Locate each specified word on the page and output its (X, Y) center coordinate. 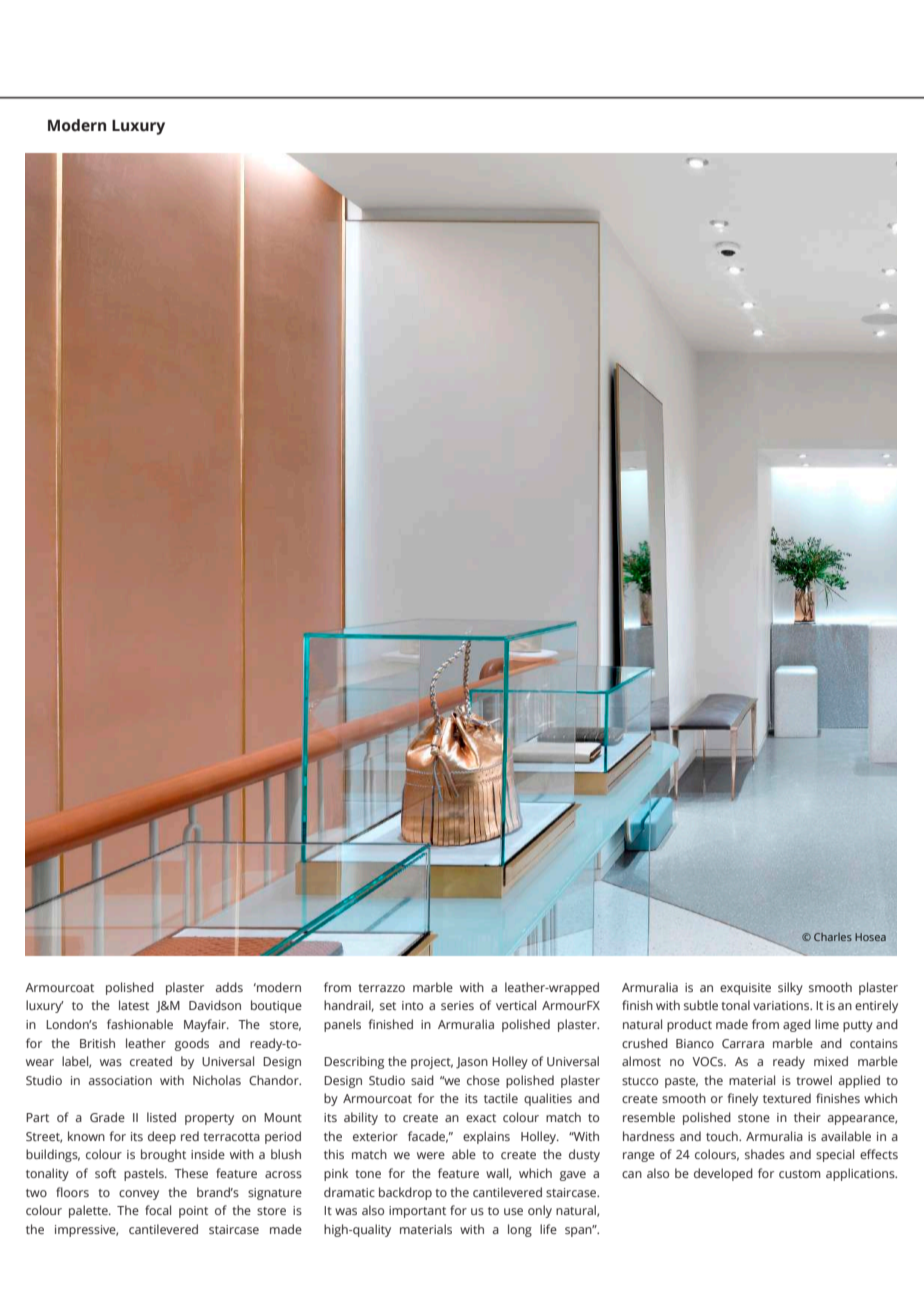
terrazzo (381, 988)
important (417, 1212)
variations (782, 1005)
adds (229, 987)
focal (158, 1210)
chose (483, 1080)
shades (765, 1154)
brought (163, 1155)
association (120, 1080)
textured (787, 1098)
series (457, 1005)
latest (134, 1005)
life (548, 1229)
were (431, 1155)
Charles (833, 937)
